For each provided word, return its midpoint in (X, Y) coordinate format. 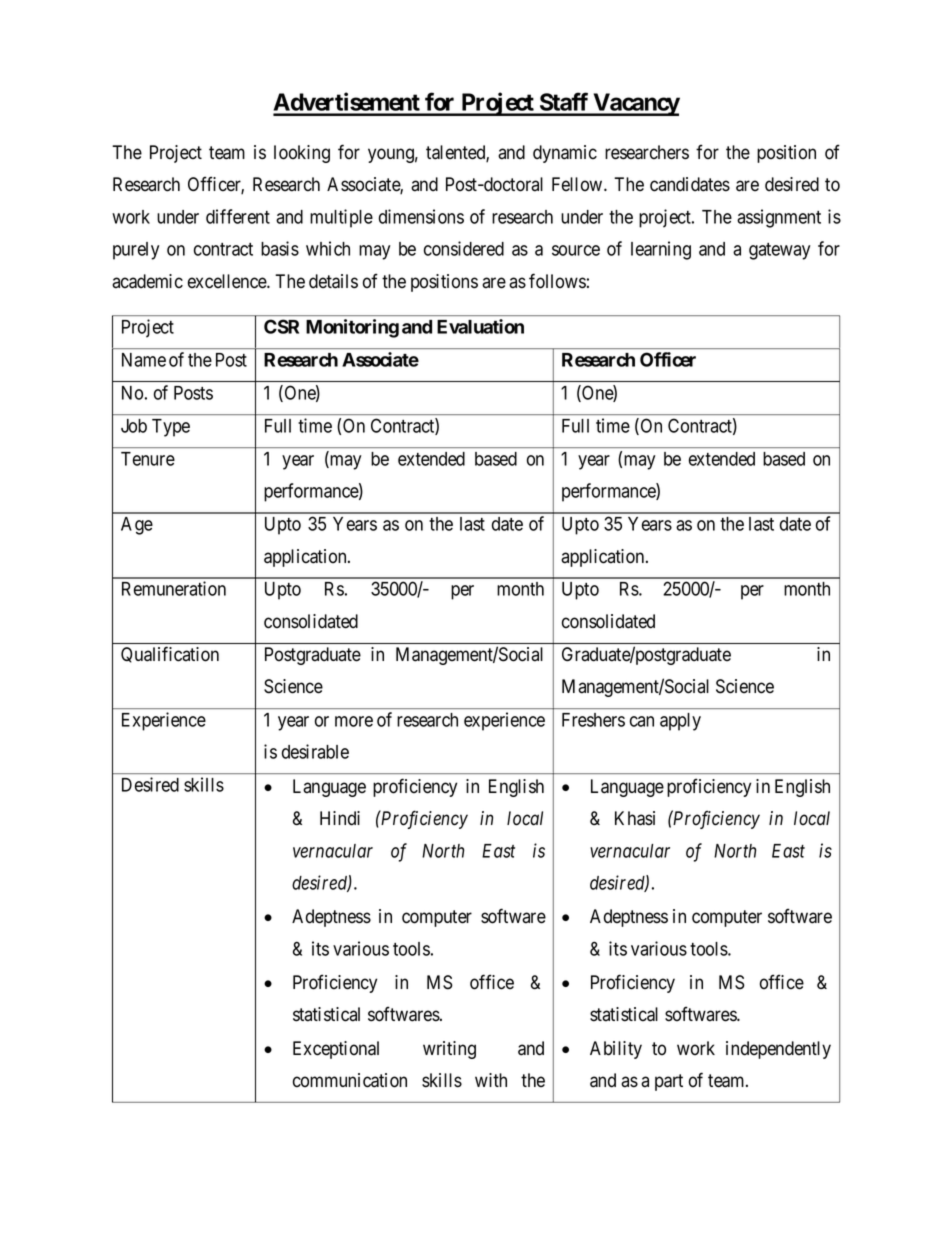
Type (171, 428)
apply (680, 722)
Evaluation (480, 326)
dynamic (565, 154)
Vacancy (635, 104)
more (354, 721)
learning (661, 250)
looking (302, 154)
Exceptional (336, 1050)
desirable (315, 751)
